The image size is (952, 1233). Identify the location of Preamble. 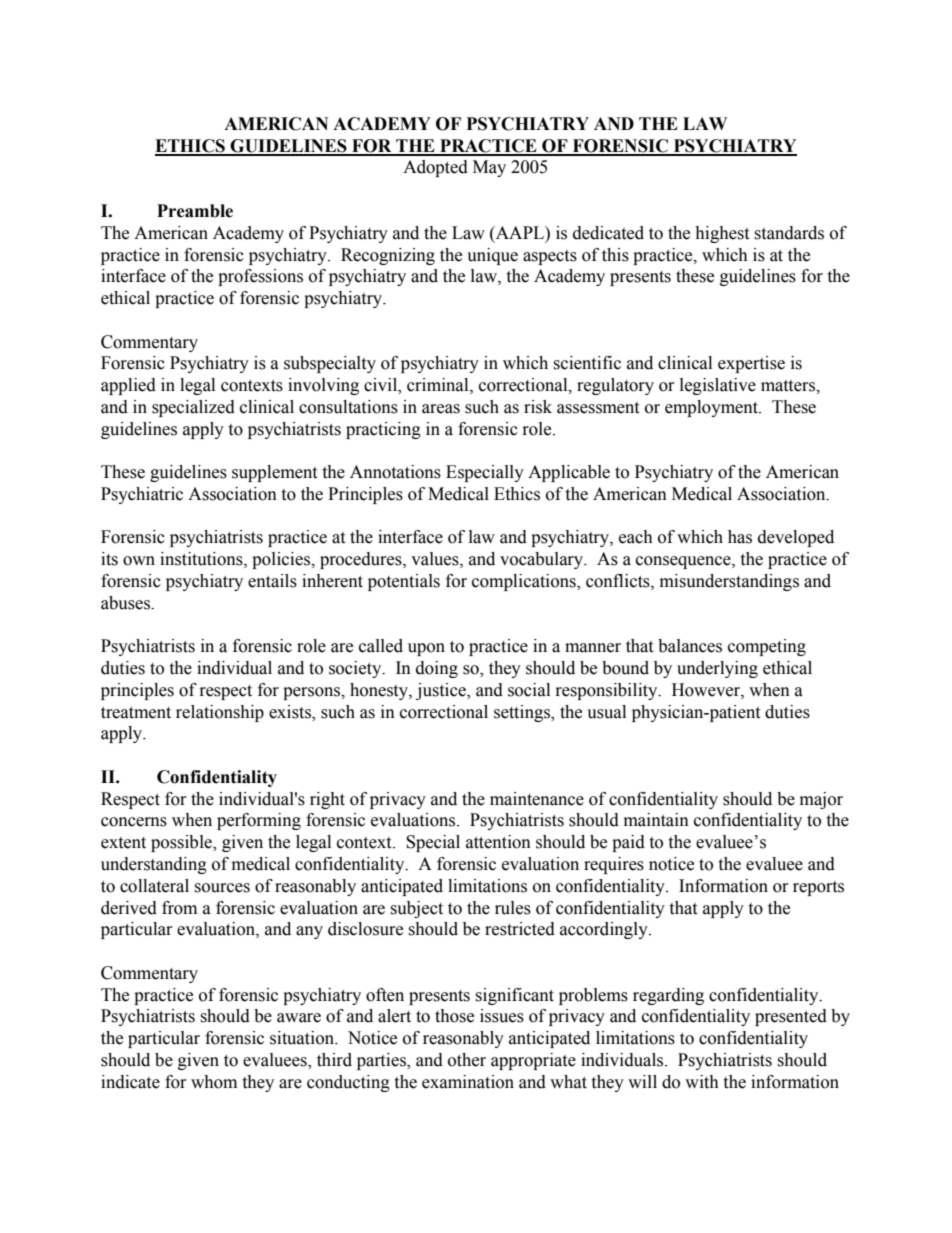
(195, 211).
